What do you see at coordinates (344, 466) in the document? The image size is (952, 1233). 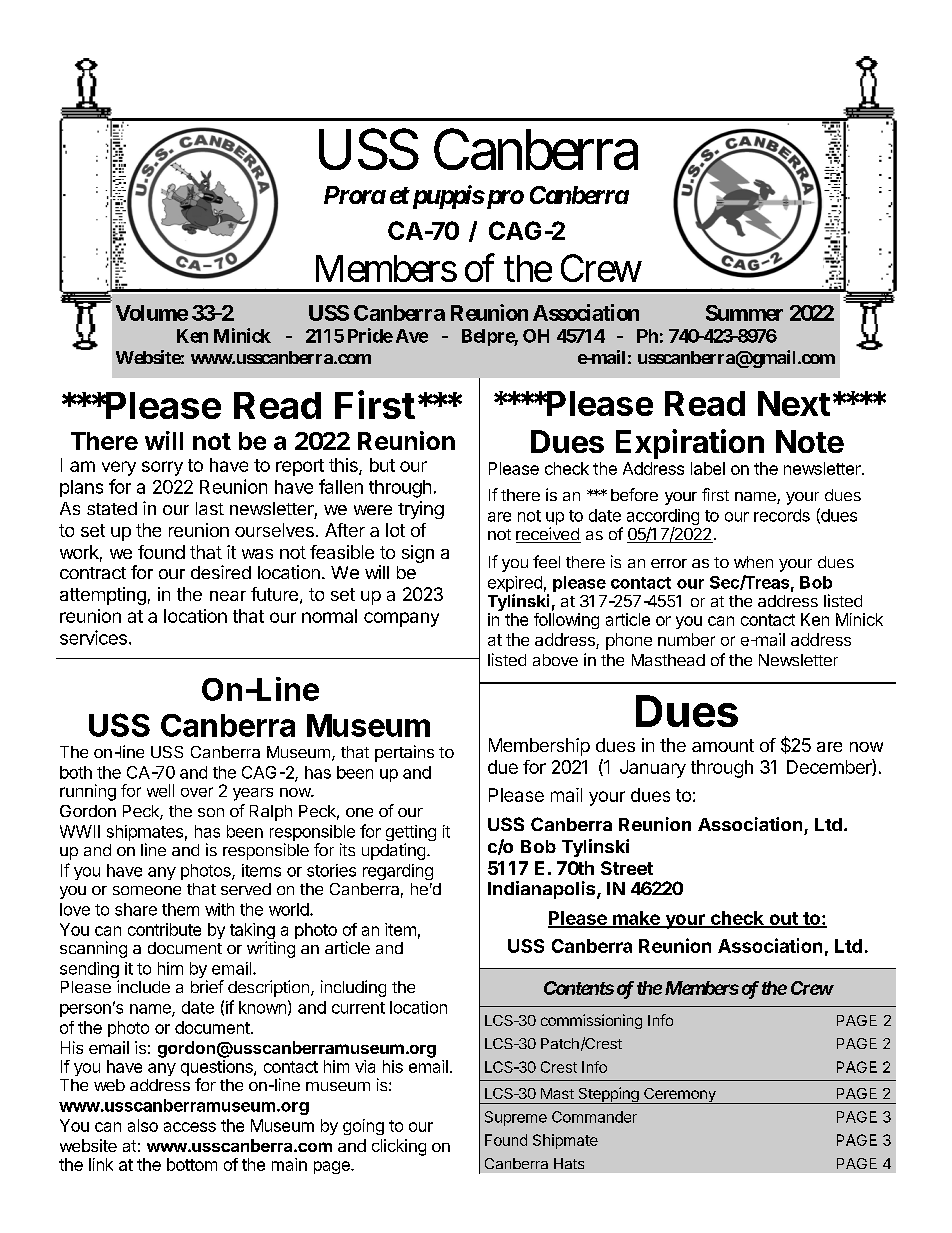 I see `this` at bounding box center [344, 466].
